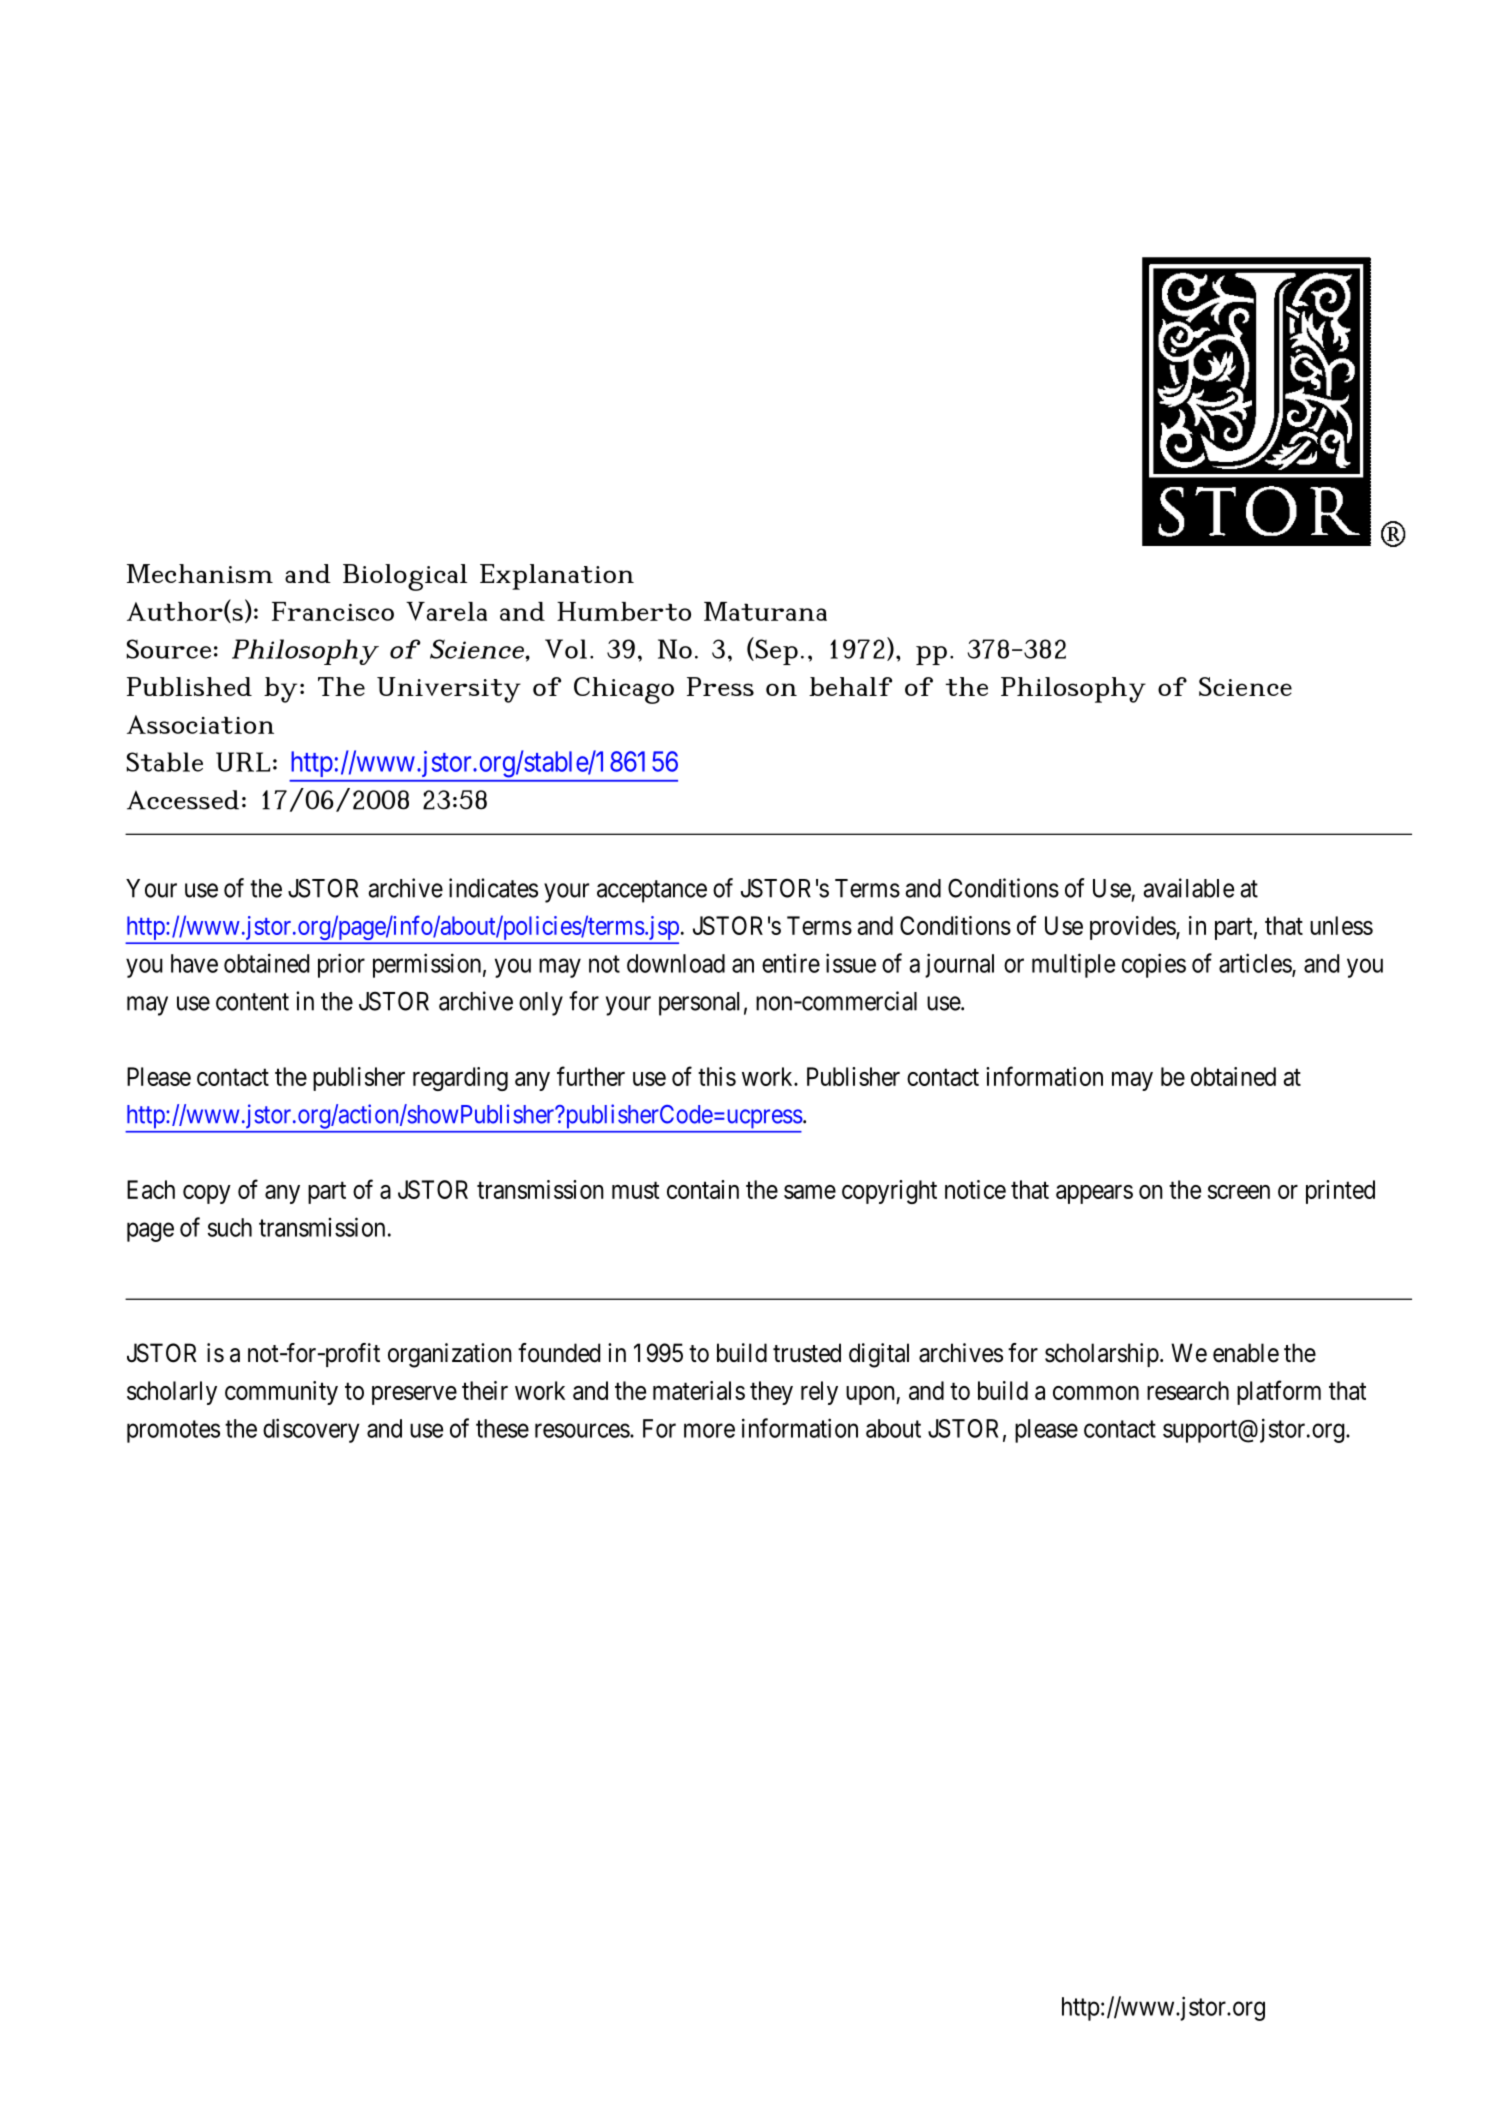  I want to click on behalf, so click(850, 686).
